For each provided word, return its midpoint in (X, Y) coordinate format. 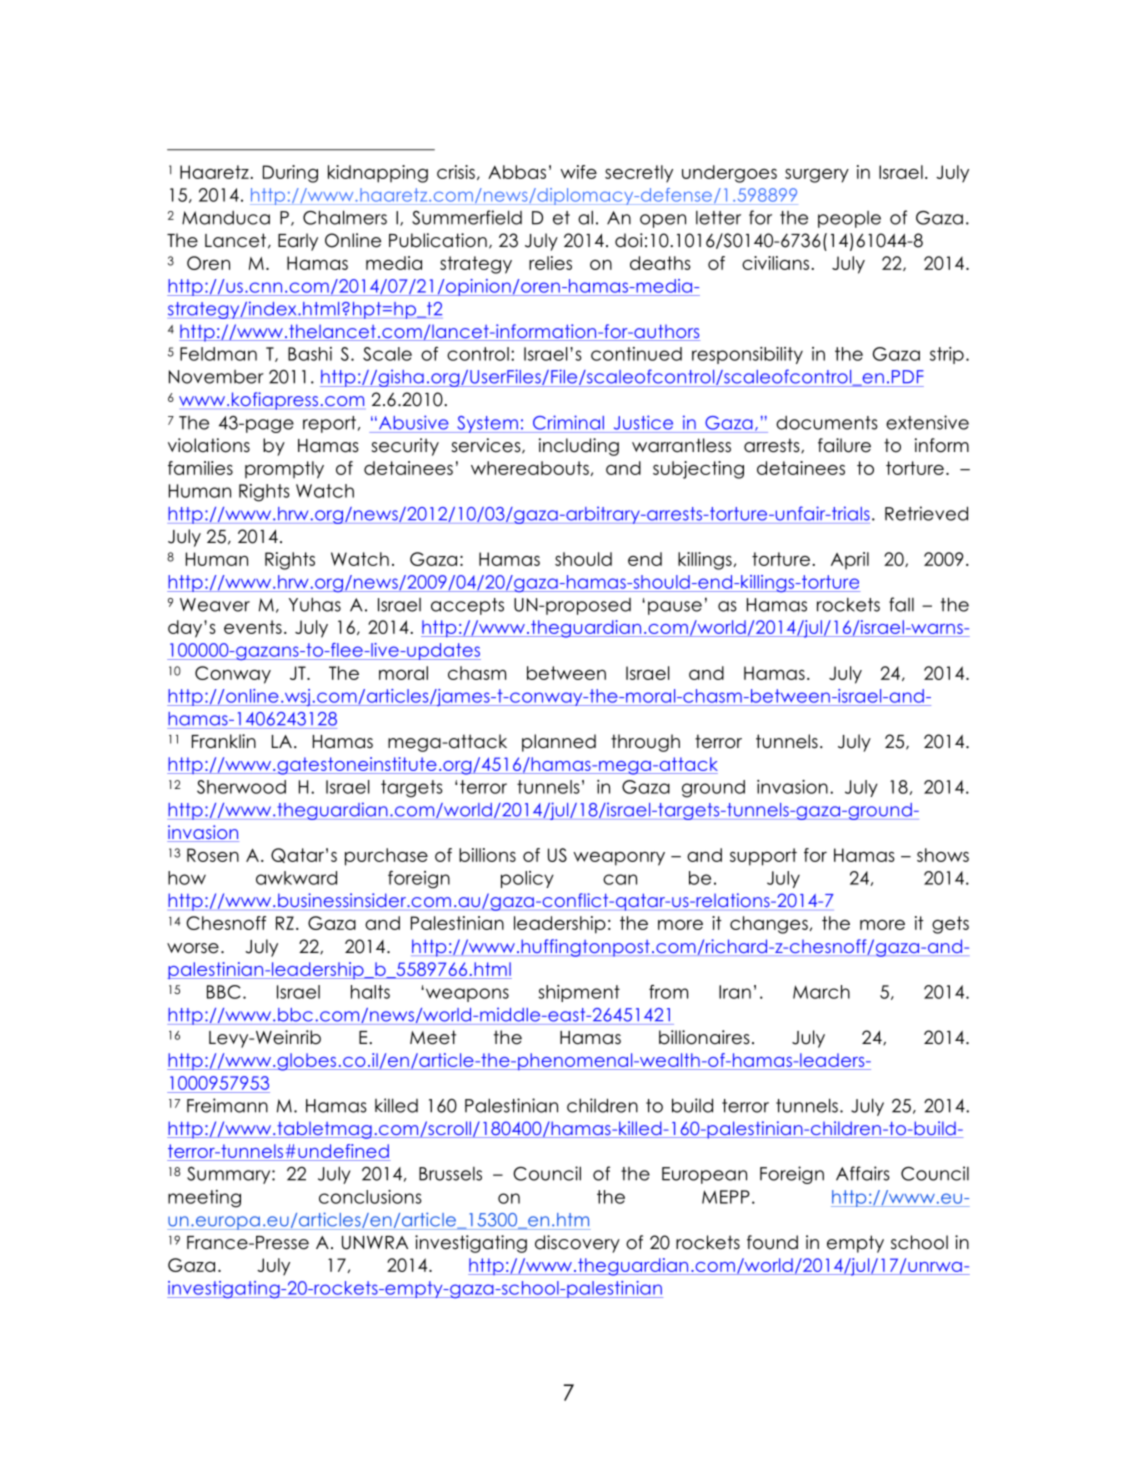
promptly (284, 470)
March (821, 992)
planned (559, 743)
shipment (579, 993)
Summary (230, 1175)
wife (578, 172)
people (849, 219)
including (579, 447)
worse (193, 948)
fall (901, 604)
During (290, 174)
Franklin (224, 741)
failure (844, 445)
